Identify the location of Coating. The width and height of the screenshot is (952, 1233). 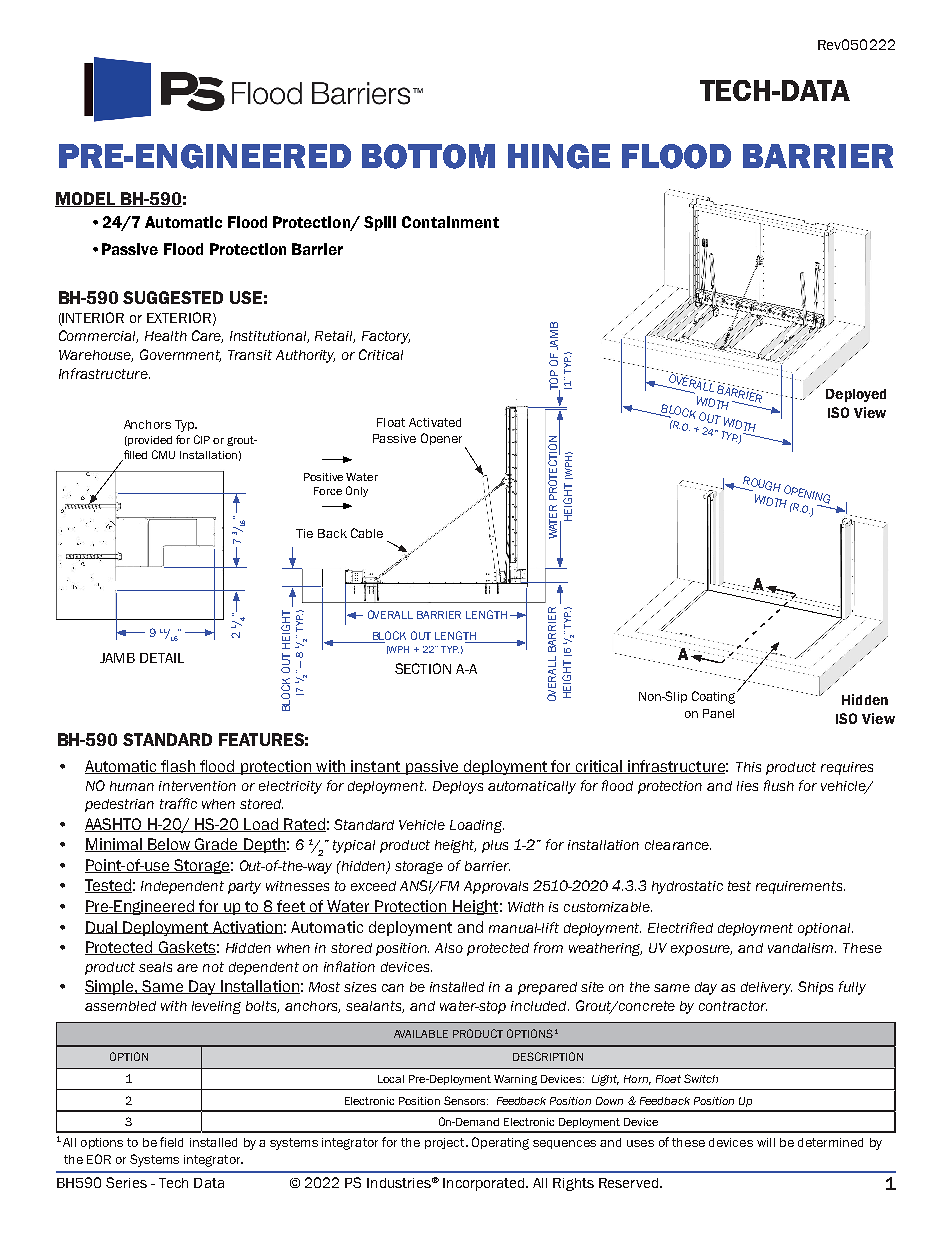
(715, 697).
